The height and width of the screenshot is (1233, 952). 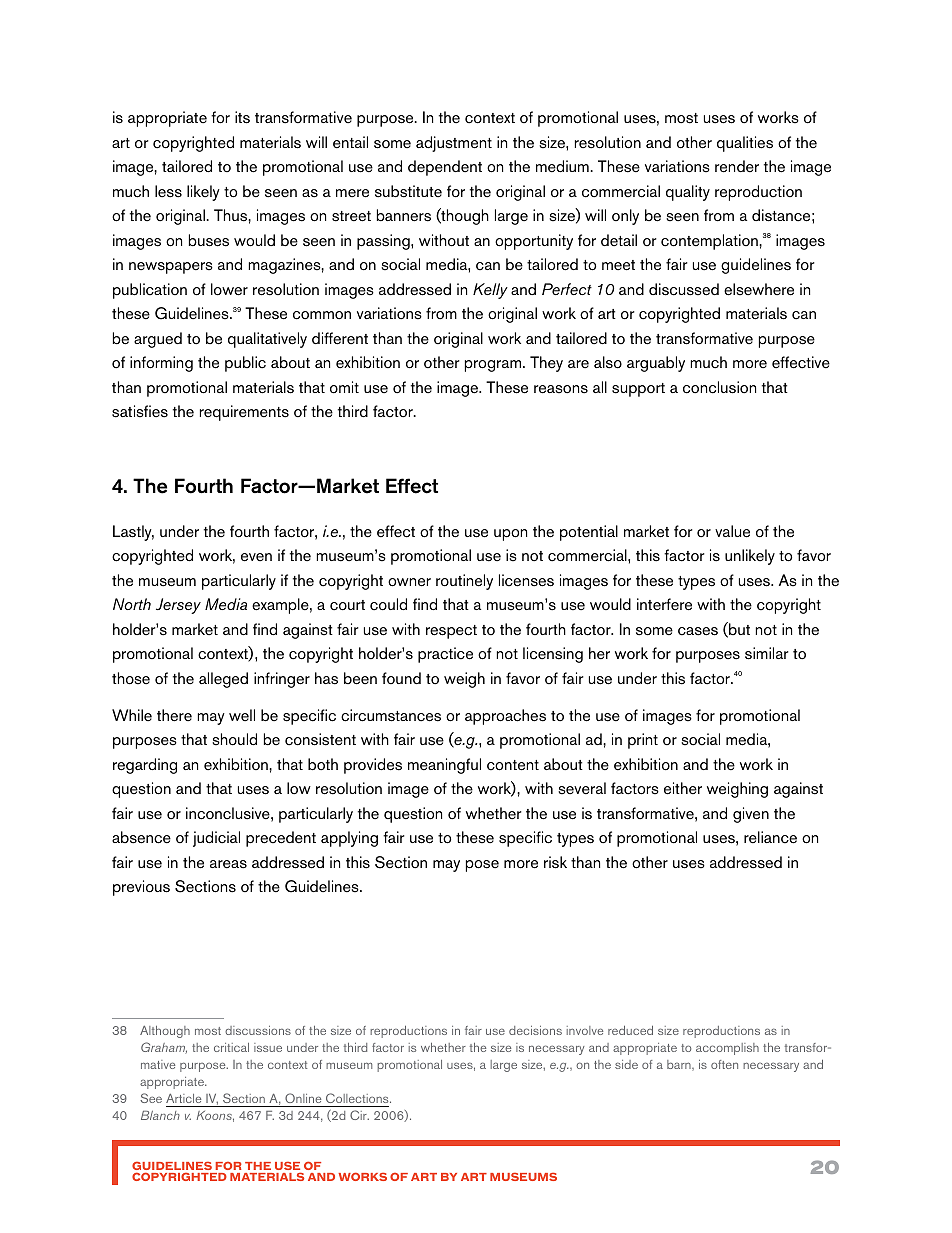 What do you see at coordinates (244, 413) in the screenshot?
I see `requirements` at bounding box center [244, 413].
